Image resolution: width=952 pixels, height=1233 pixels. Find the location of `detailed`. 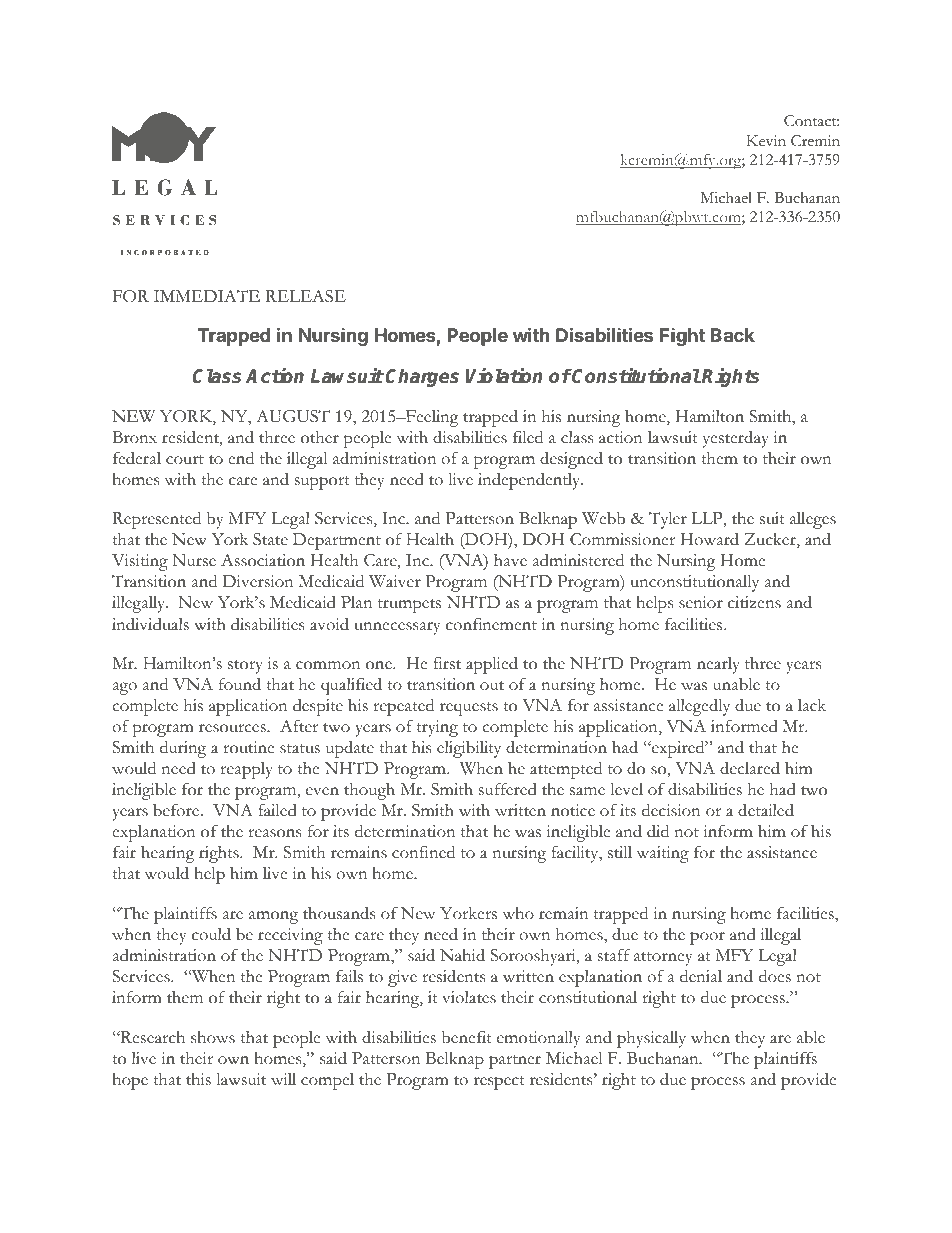

detailed is located at coordinates (766, 810).
